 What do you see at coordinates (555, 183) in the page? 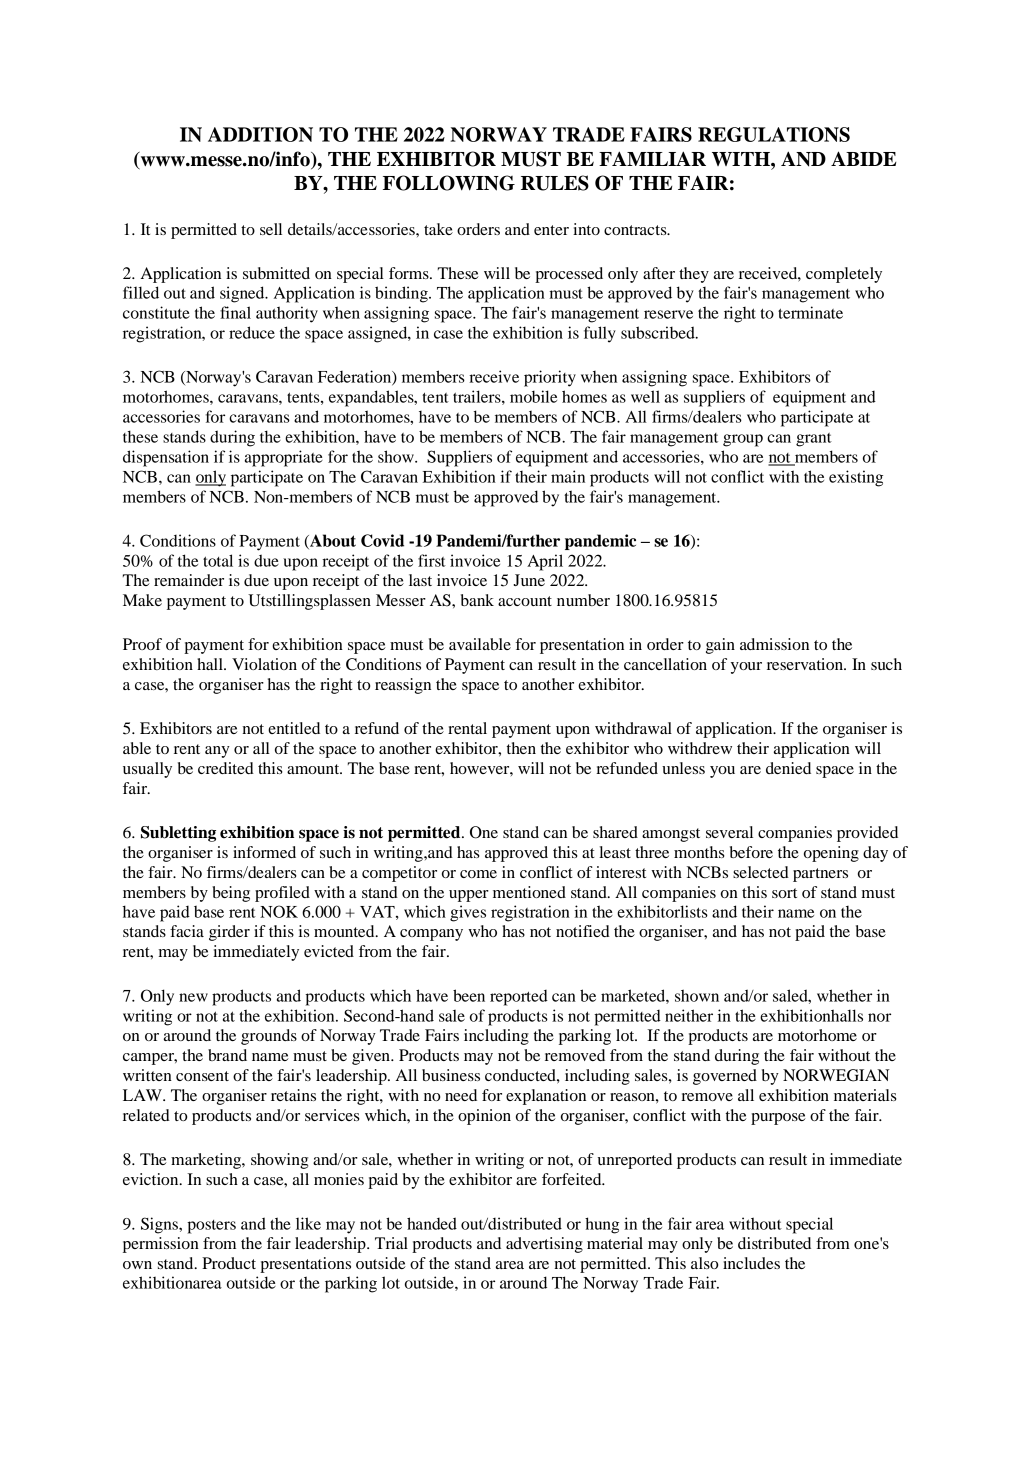
I see `RULES` at bounding box center [555, 183].
